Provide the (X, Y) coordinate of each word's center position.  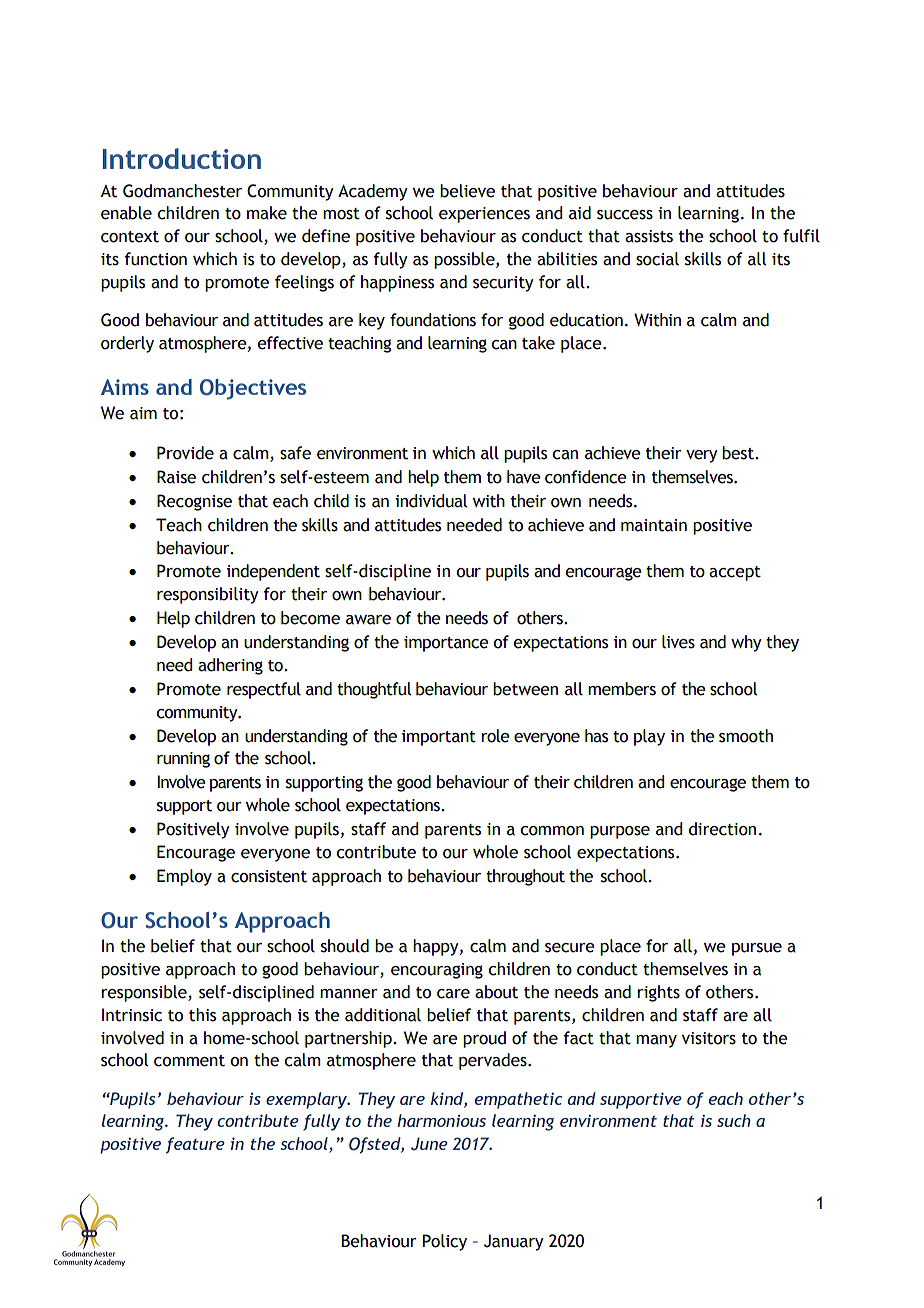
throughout (525, 877)
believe (467, 191)
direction (722, 829)
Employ (184, 877)
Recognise (194, 502)
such (734, 1120)
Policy (444, 1242)
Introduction (182, 158)
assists (649, 236)
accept (735, 573)
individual (431, 501)
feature (195, 1145)
